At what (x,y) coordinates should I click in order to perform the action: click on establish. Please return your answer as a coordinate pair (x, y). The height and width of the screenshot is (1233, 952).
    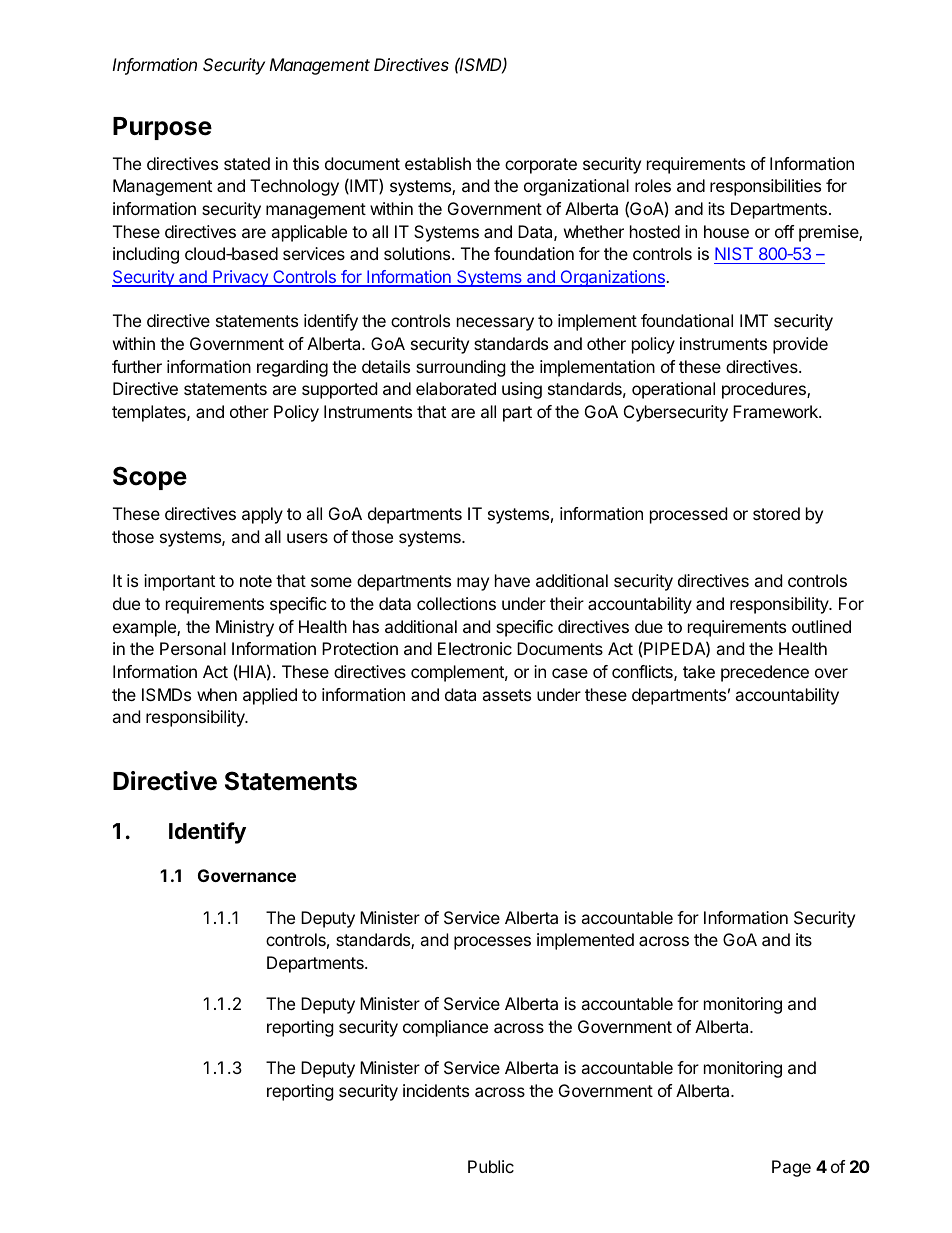
    Looking at the image, I should click on (438, 163).
